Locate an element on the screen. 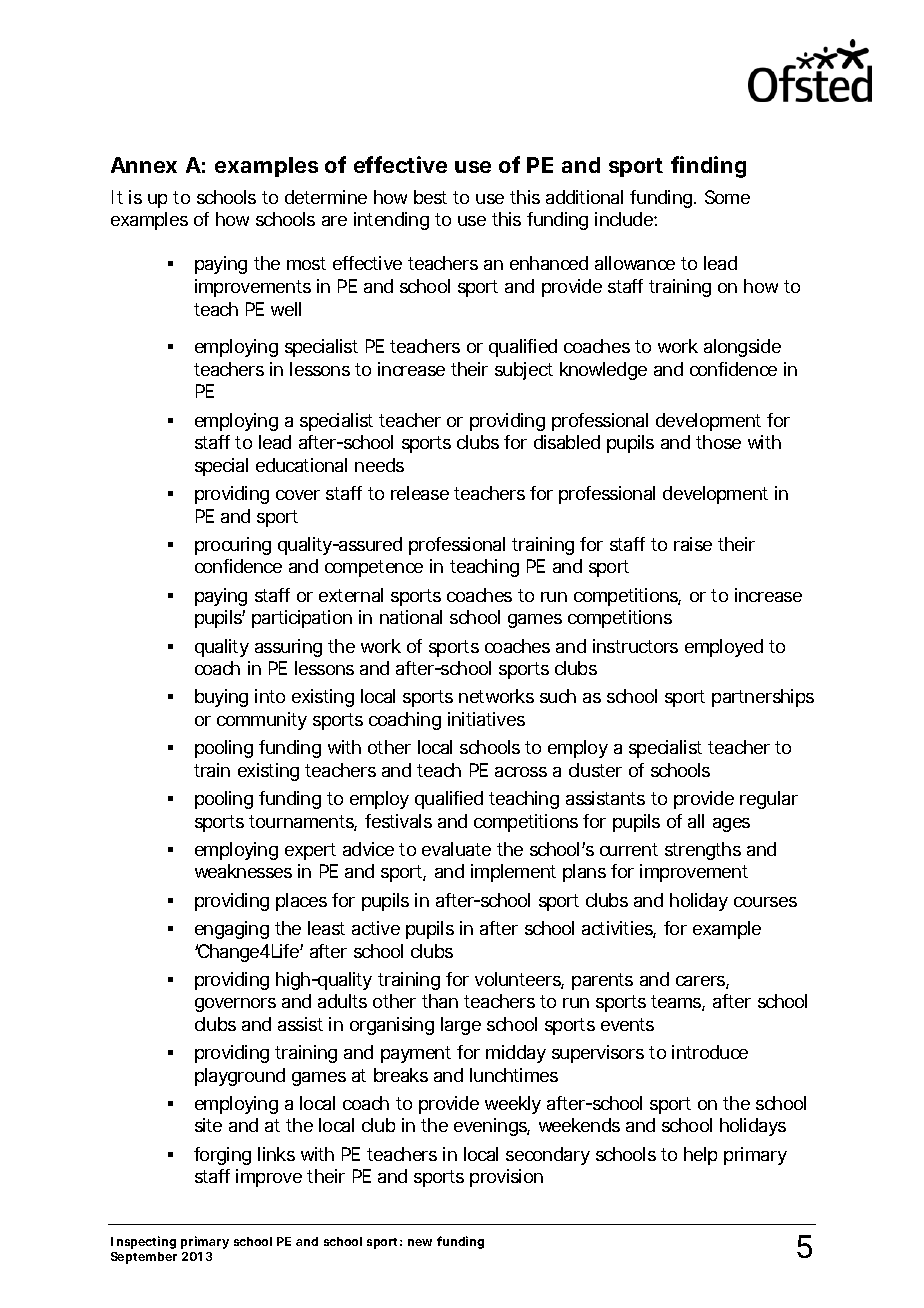 The image size is (924, 1308). strengths is located at coordinates (703, 851).
